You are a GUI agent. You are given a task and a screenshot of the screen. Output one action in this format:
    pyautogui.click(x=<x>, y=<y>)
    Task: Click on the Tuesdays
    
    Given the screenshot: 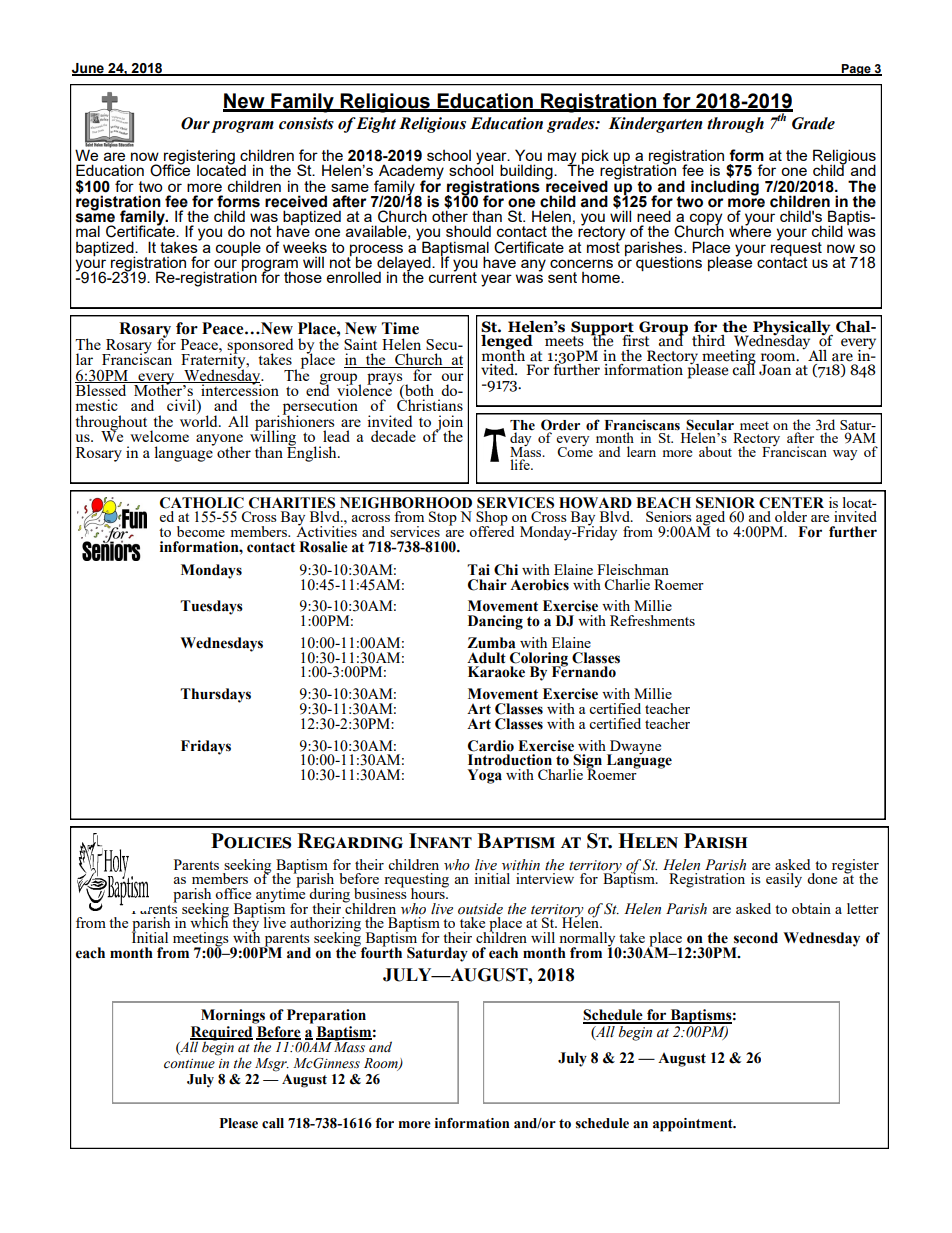 What is the action you would take?
    pyautogui.click(x=211, y=607)
